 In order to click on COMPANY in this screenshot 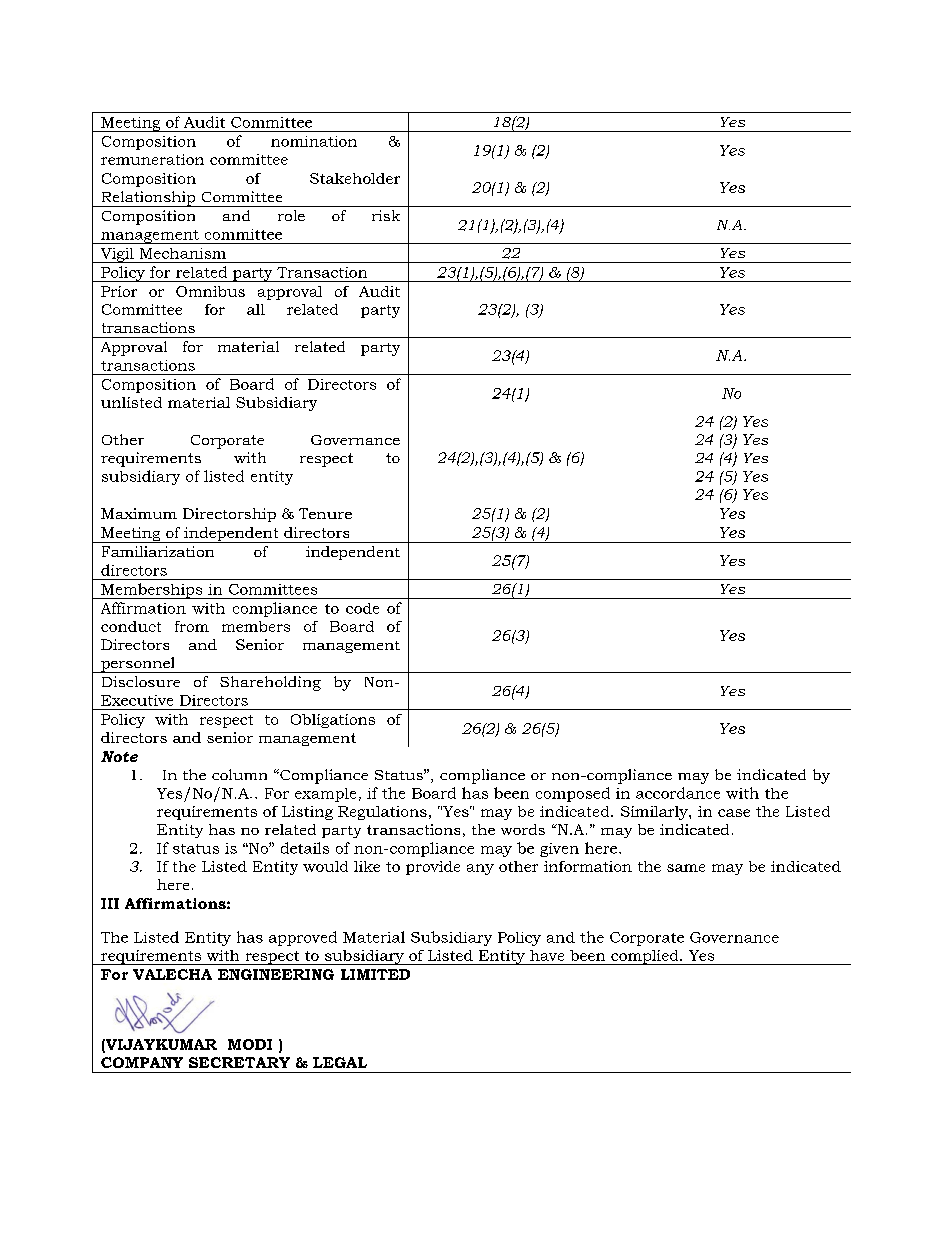, I will do `click(142, 1062)`.
